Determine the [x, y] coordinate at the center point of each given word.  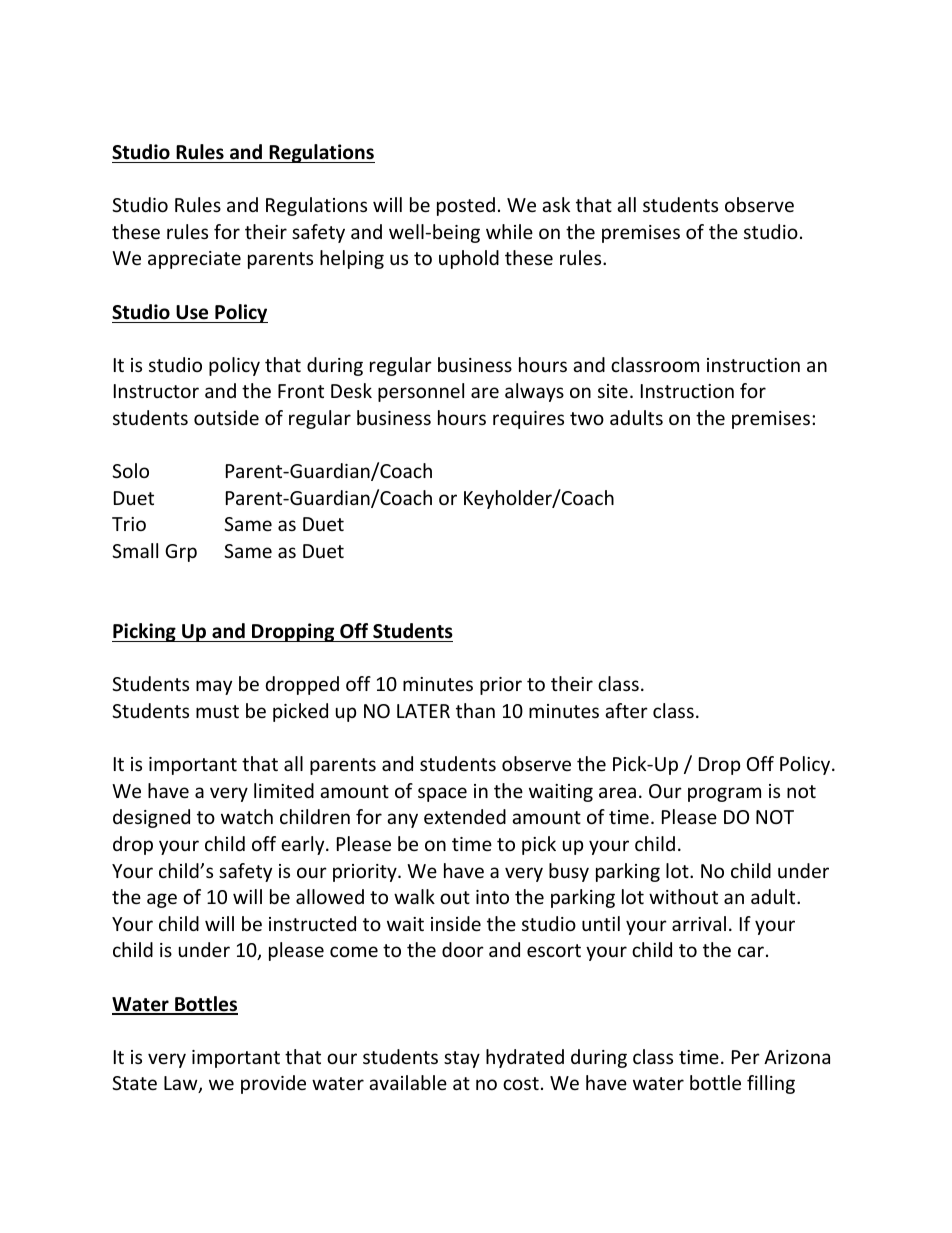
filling [771, 1084]
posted [466, 206]
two [587, 418]
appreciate [194, 260]
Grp [181, 553]
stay [462, 1059]
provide [273, 1084]
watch [247, 816]
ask [556, 204]
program [724, 794]
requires [528, 420]
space [442, 794]
